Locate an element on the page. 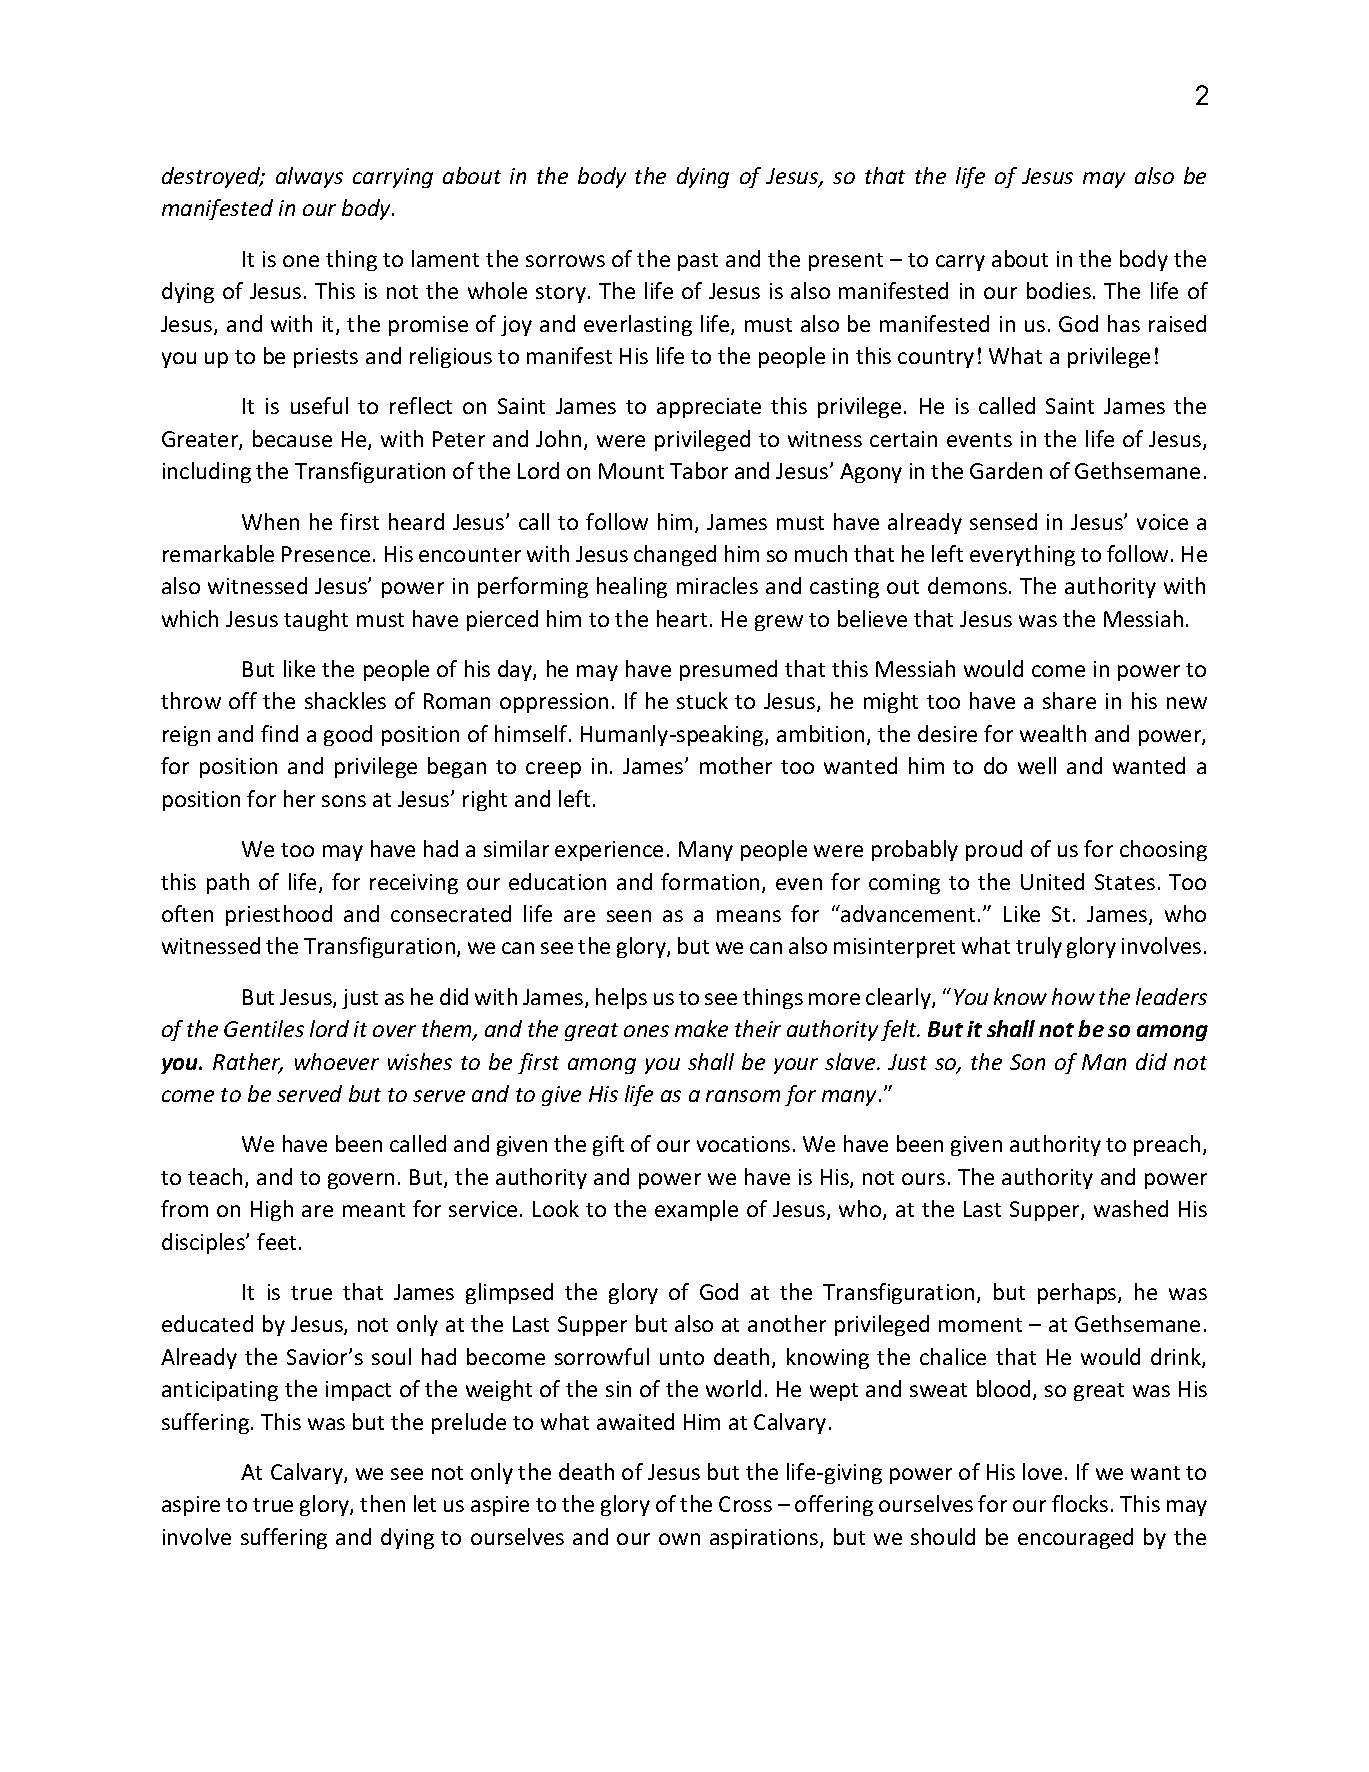  Cross is located at coordinates (745, 1504).
